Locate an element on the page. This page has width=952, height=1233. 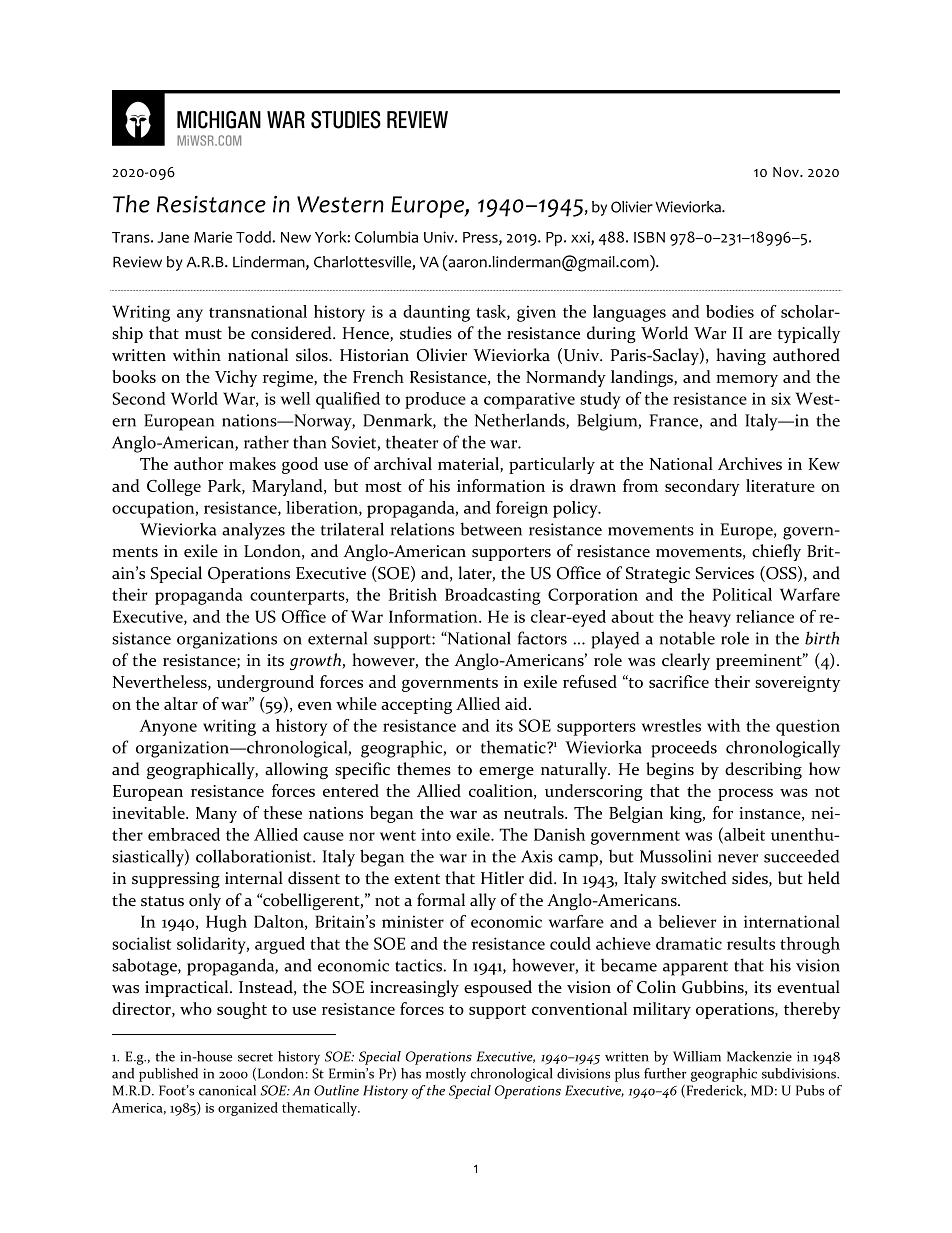
has is located at coordinates (411, 1073).
